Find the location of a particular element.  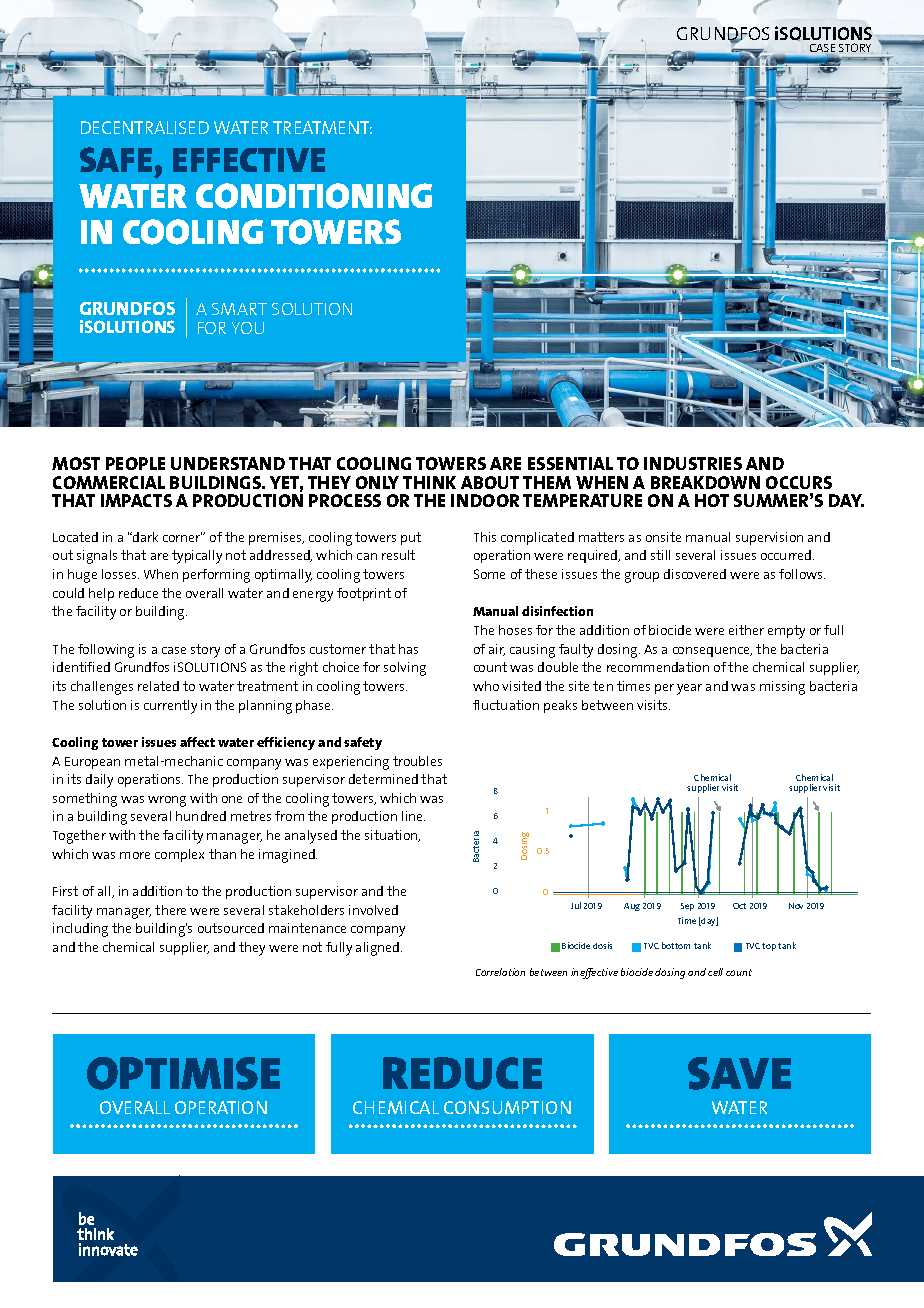

OPTIMISE is located at coordinates (183, 1073).
